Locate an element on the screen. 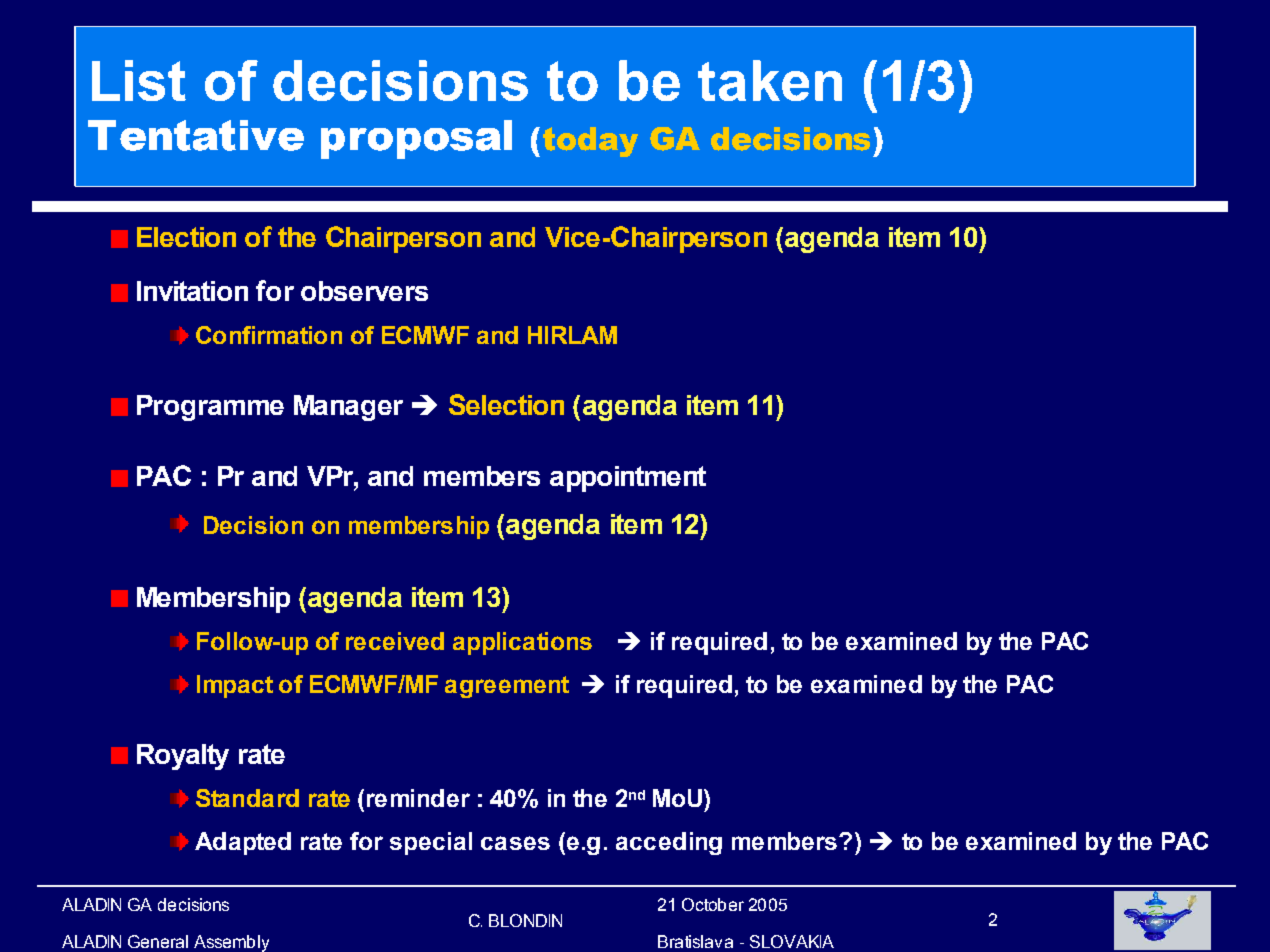  Tentative is located at coordinates (196, 135).
